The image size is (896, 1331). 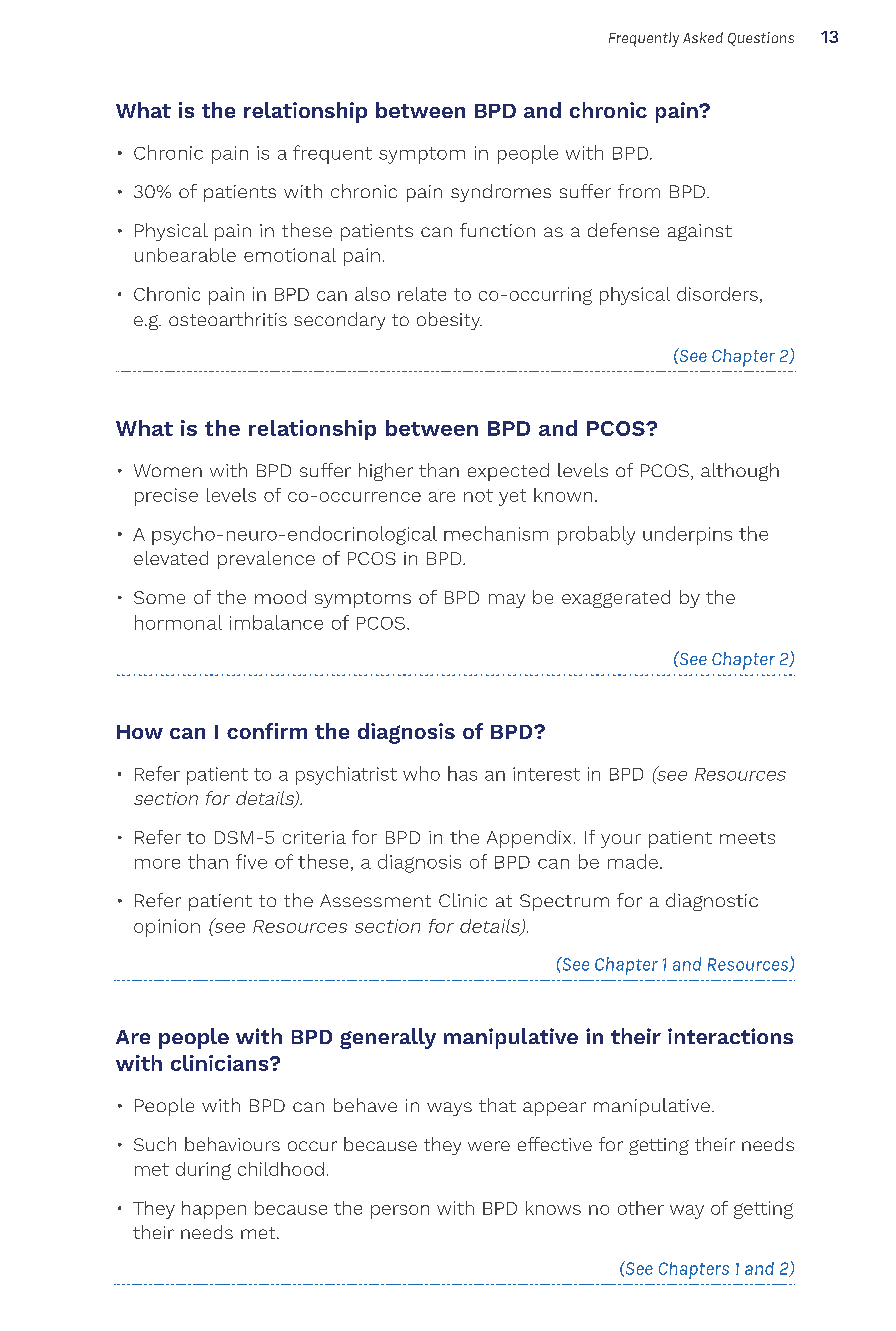 I want to click on may, so click(x=507, y=601).
